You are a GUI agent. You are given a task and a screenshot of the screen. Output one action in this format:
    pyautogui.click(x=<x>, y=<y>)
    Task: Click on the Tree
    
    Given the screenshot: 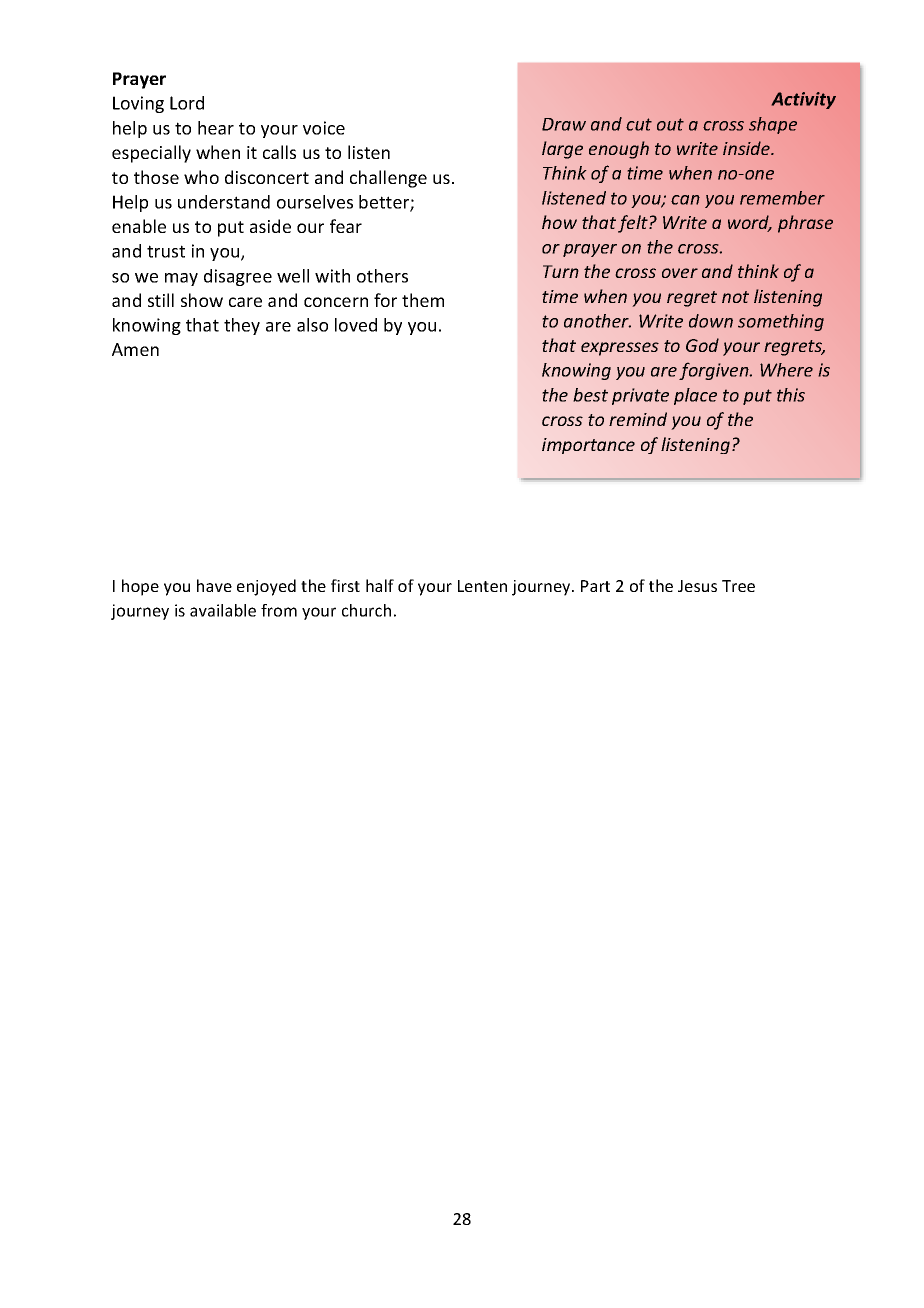 What is the action you would take?
    pyautogui.click(x=738, y=586)
